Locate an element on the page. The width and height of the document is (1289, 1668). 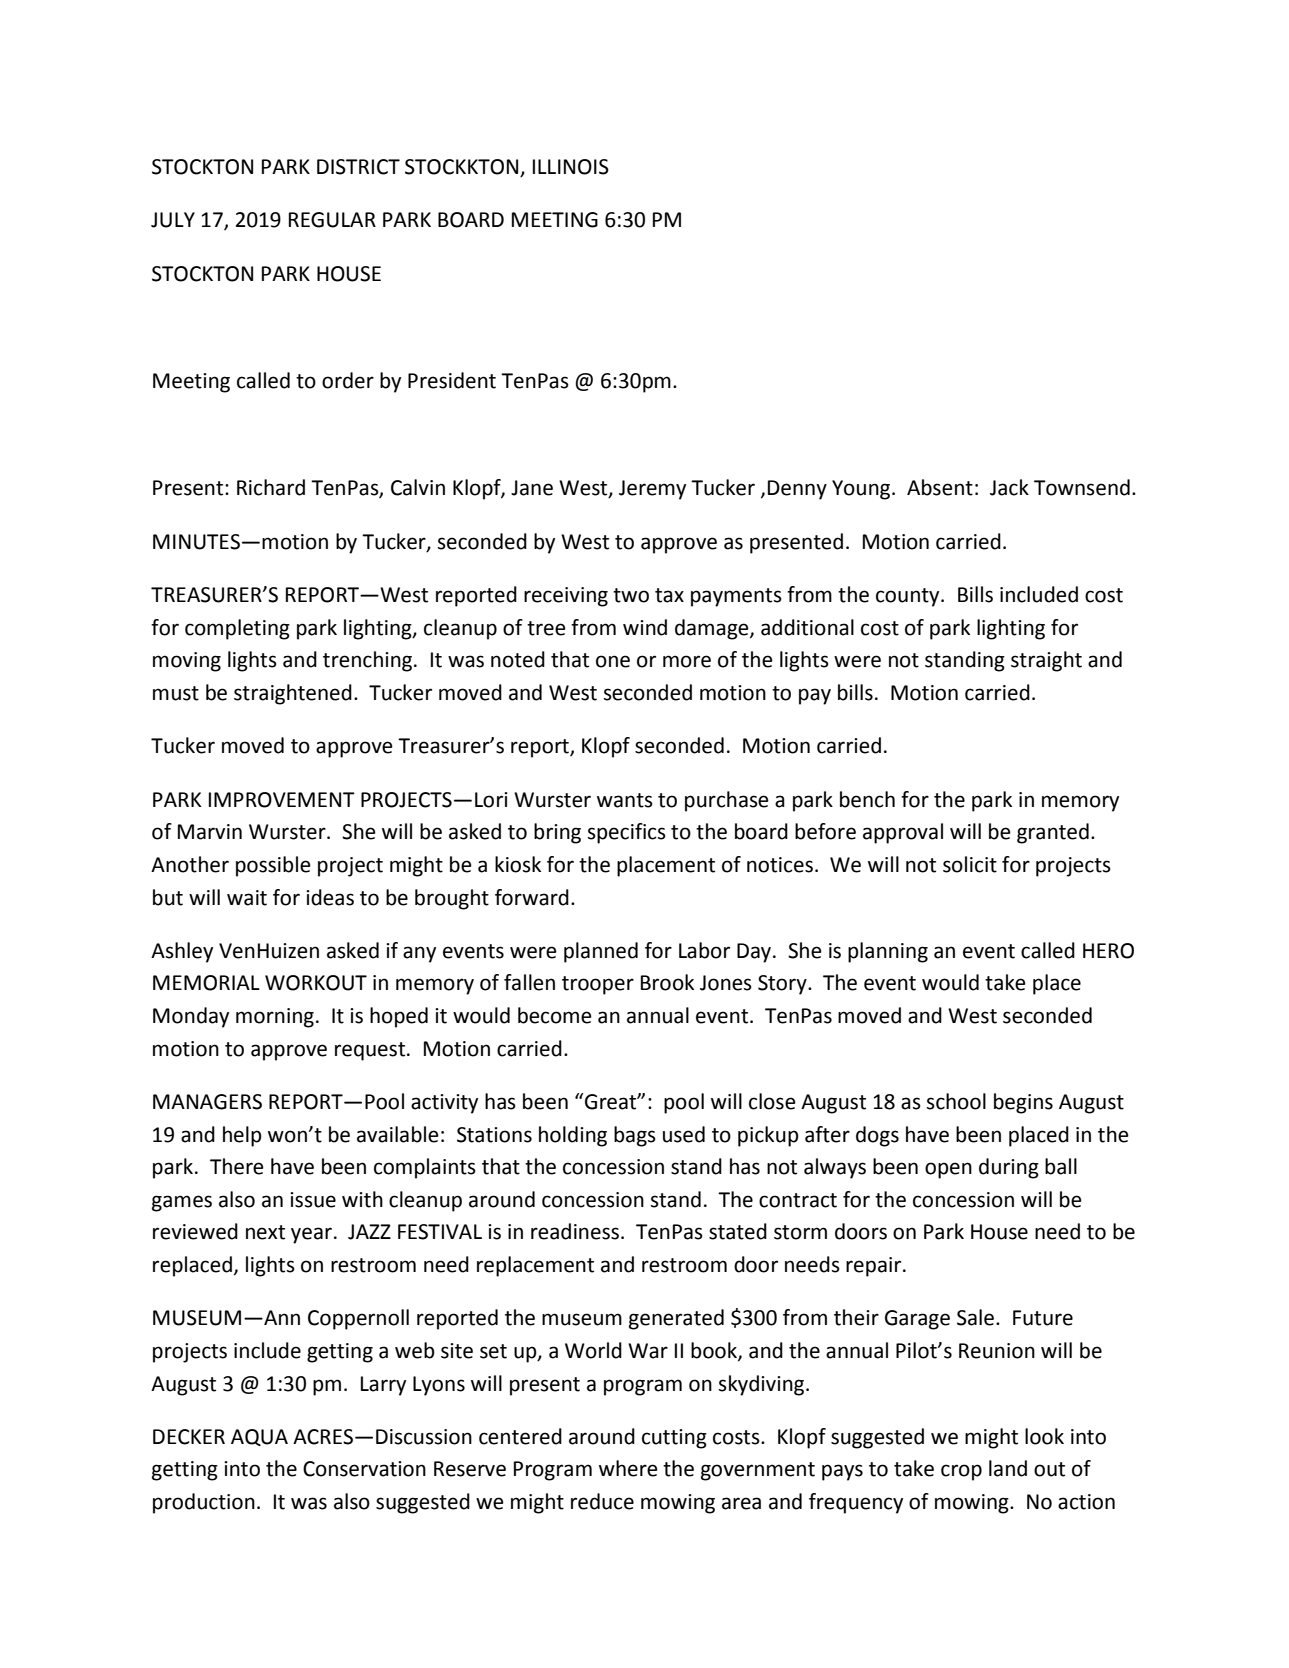
wind is located at coordinates (645, 627).
